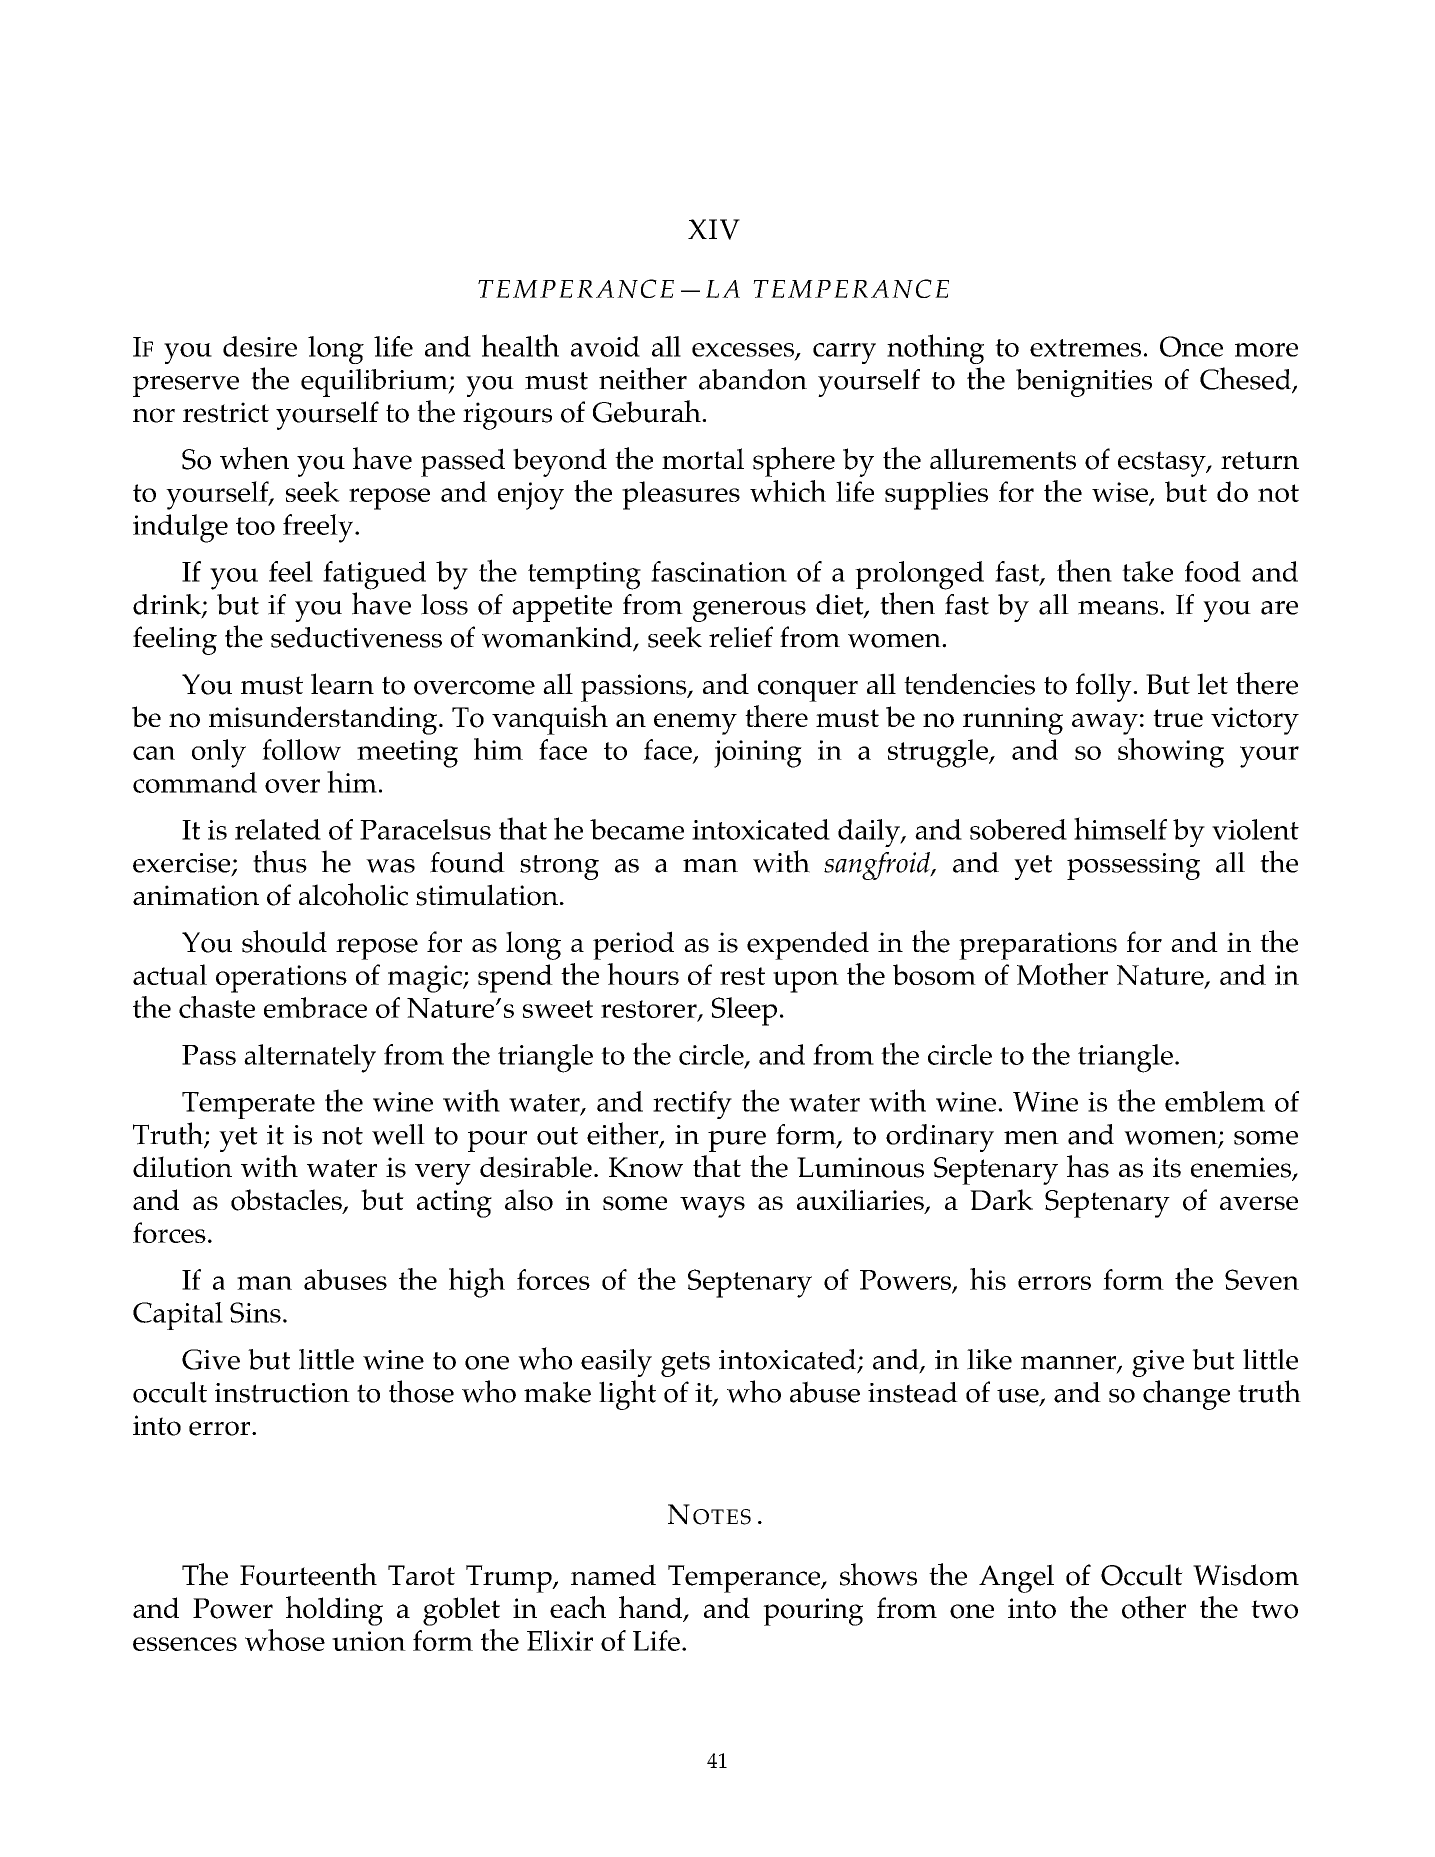  Describe the element at coordinates (714, 229) in the screenshot. I see `XIV` at that location.
